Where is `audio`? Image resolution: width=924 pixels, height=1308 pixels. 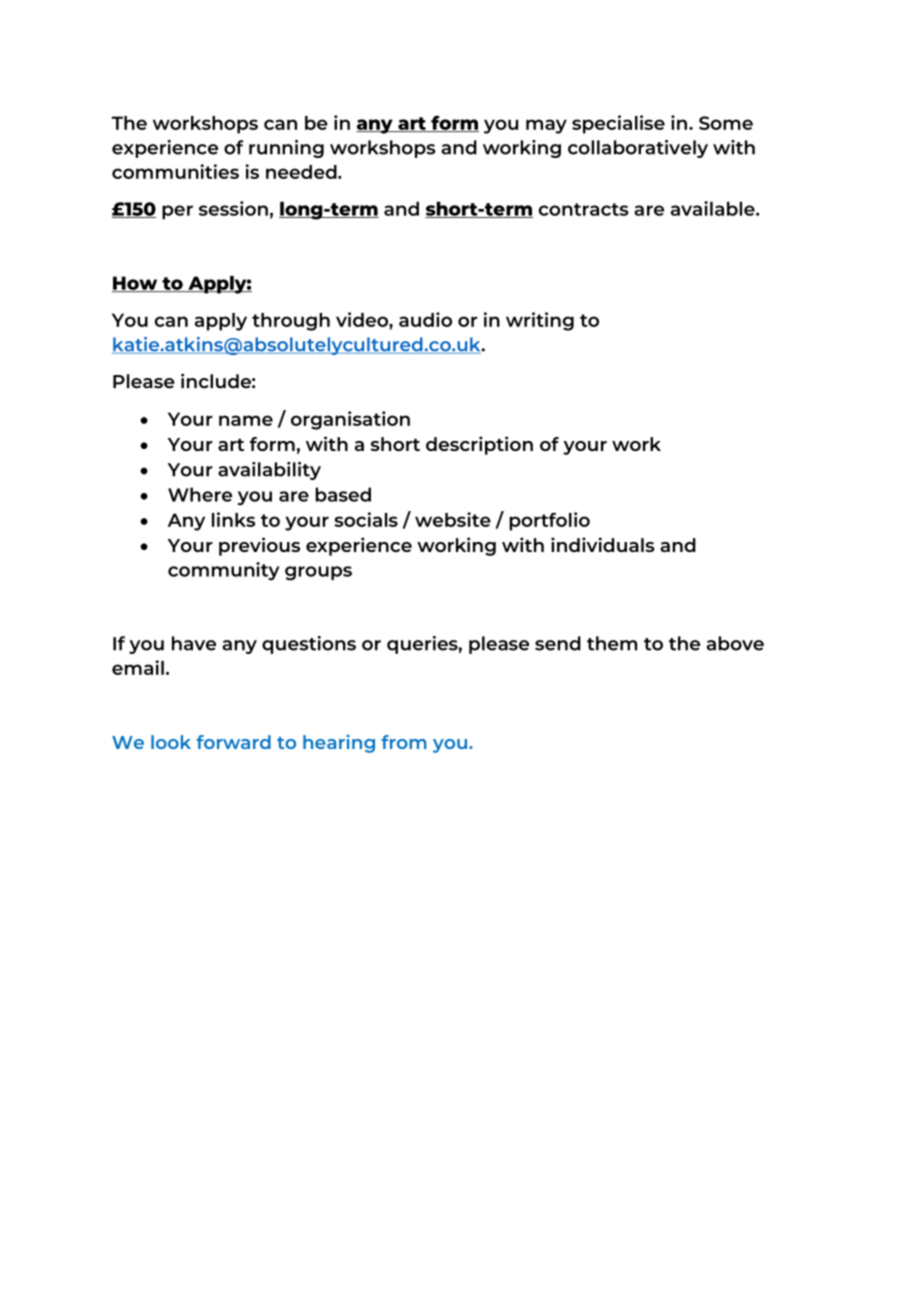
audio is located at coordinates (425, 319).
